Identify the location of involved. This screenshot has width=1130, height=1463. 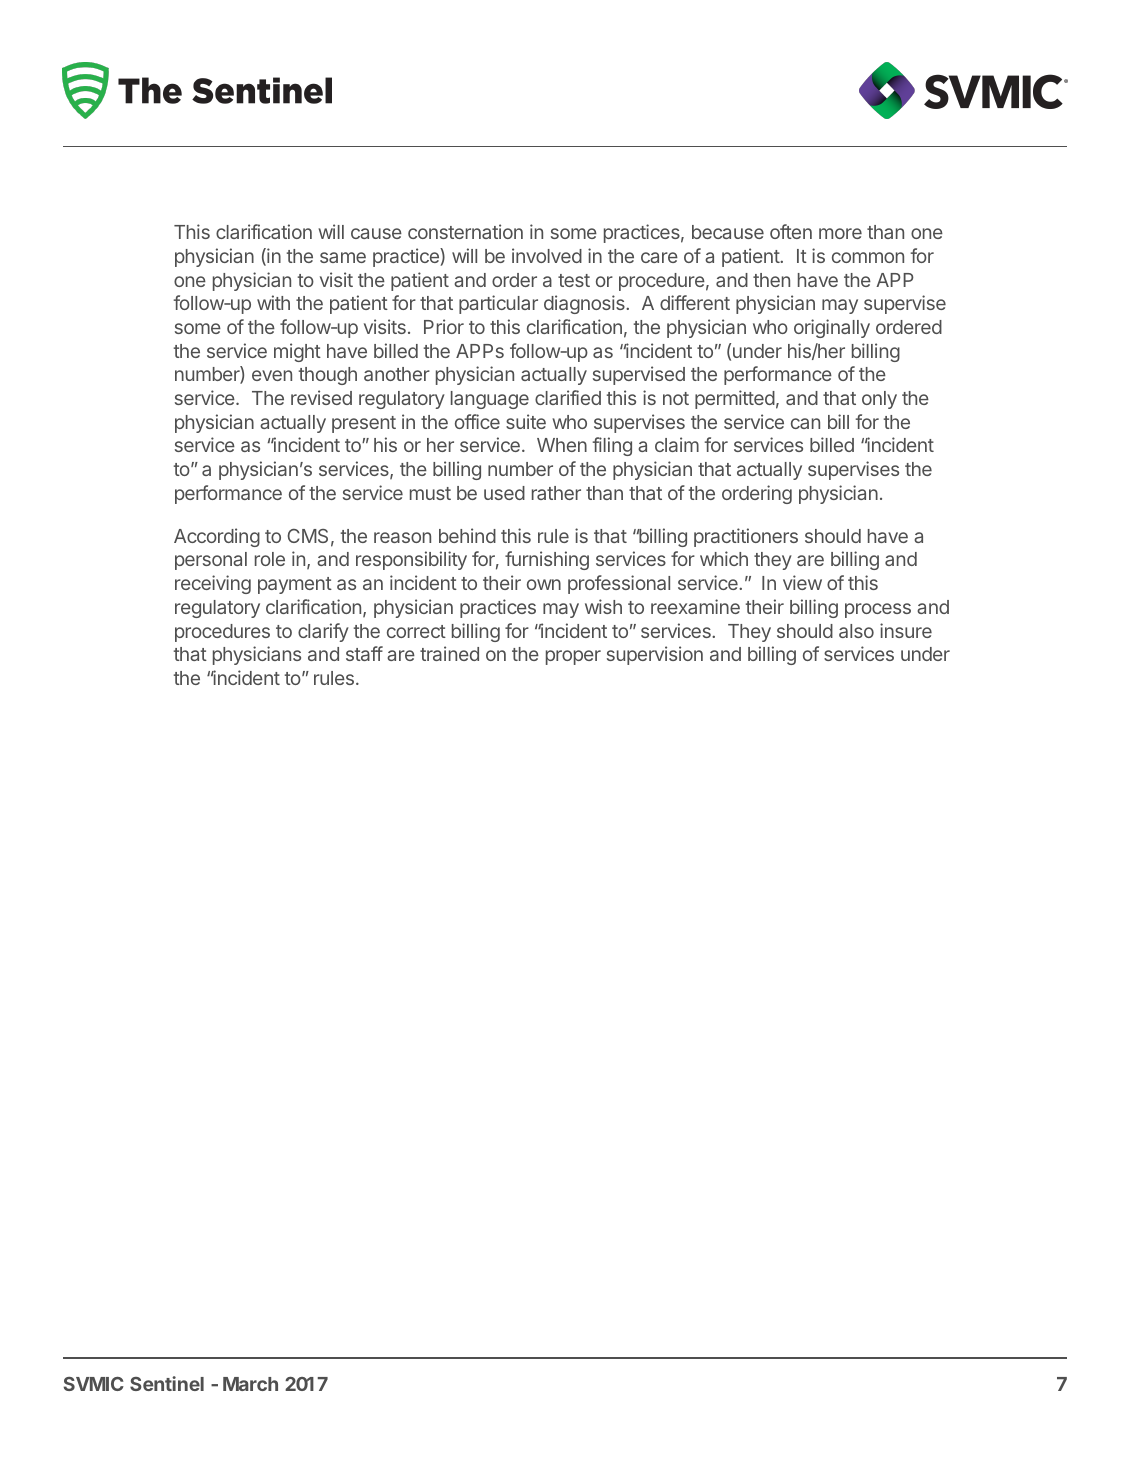
(547, 255).
